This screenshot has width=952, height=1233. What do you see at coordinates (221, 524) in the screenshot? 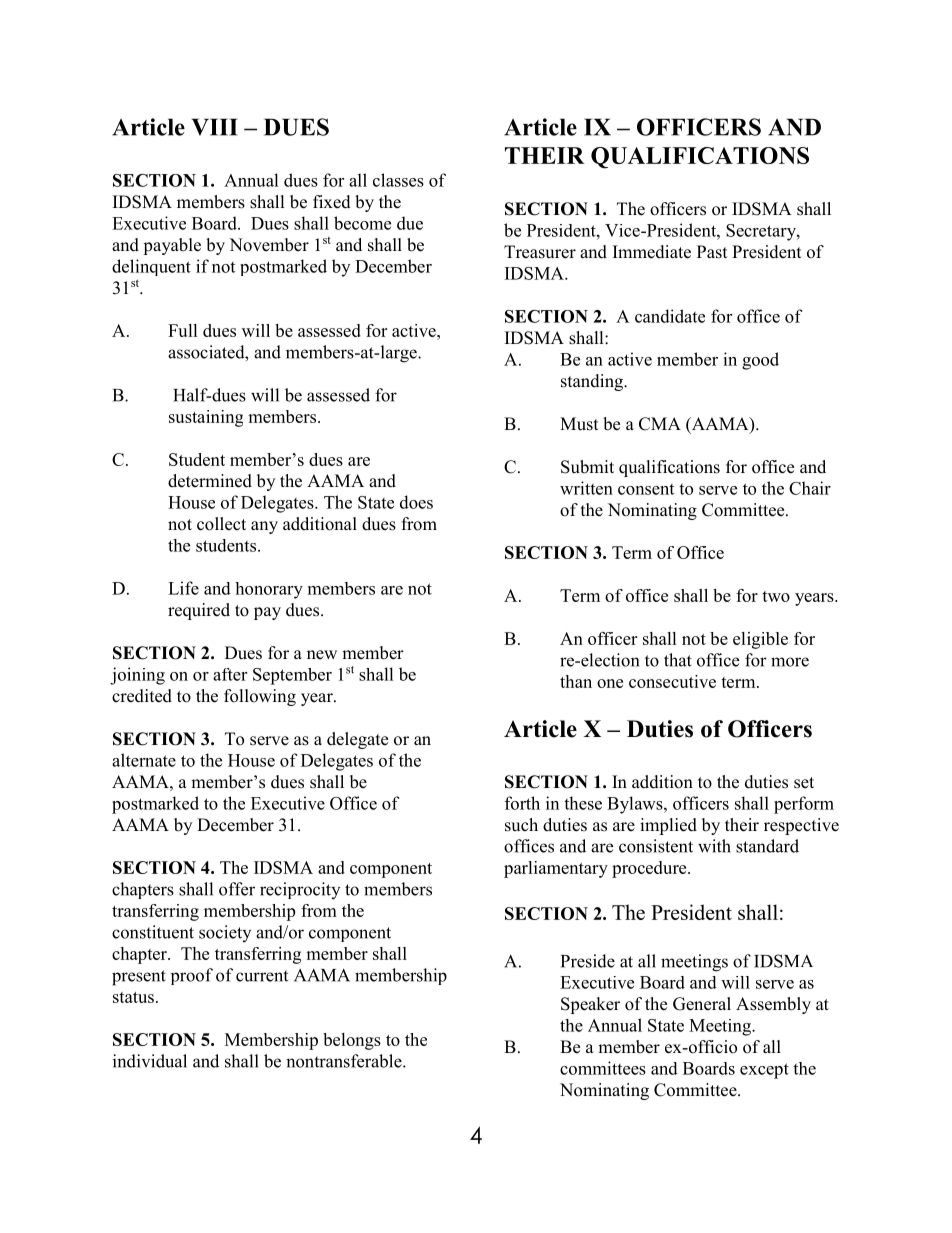
I see `collect` at bounding box center [221, 524].
